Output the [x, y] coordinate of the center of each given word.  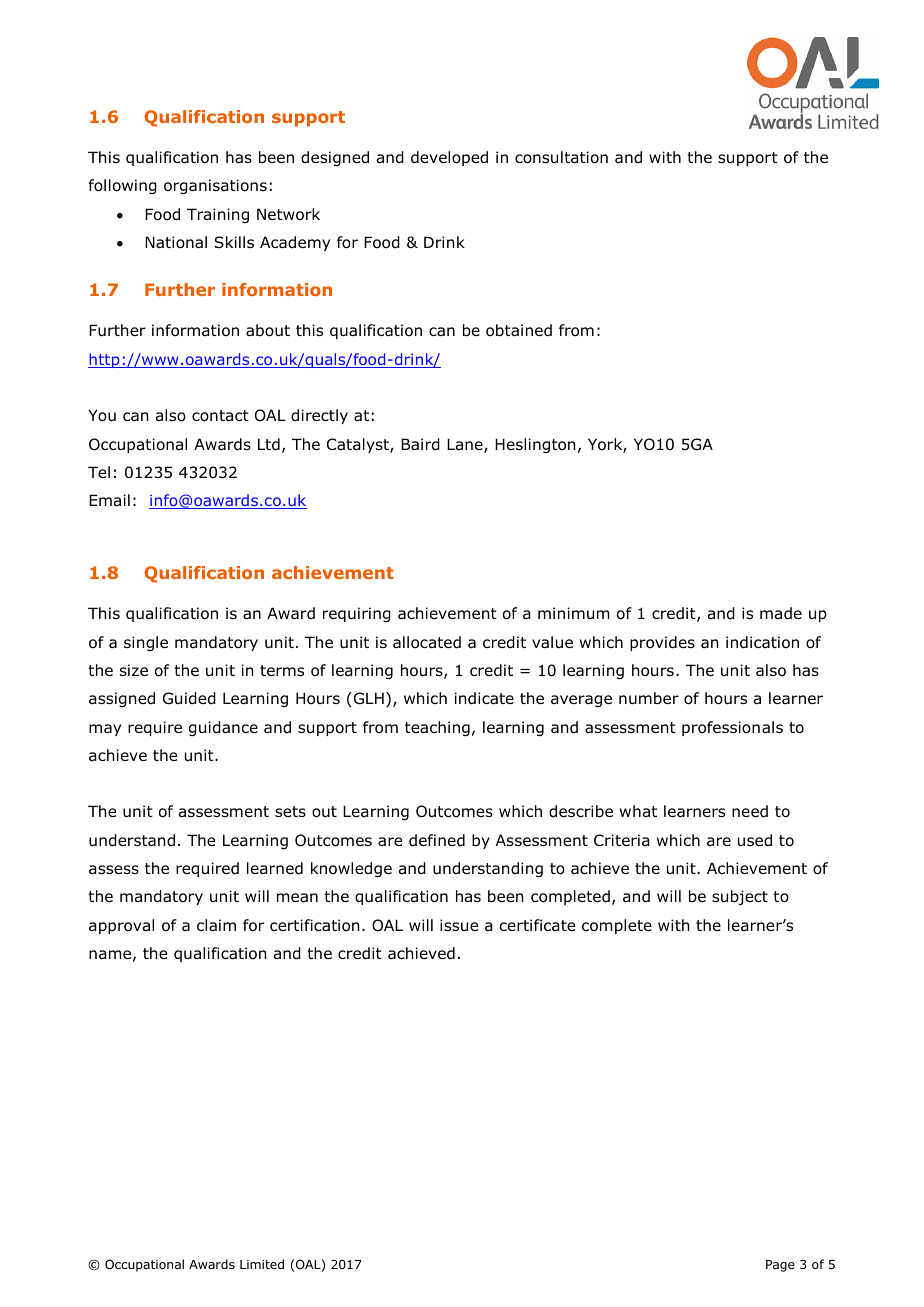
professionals [732, 728]
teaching [437, 728]
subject [740, 897]
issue [459, 925]
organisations [215, 186]
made [781, 613]
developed [449, 158]
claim [216, 925]
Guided [189, 698]
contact [220, 416]
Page [780, 1266]
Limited [262, 1264]
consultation [561, 157]
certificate [537, 925]
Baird [420, 444]
